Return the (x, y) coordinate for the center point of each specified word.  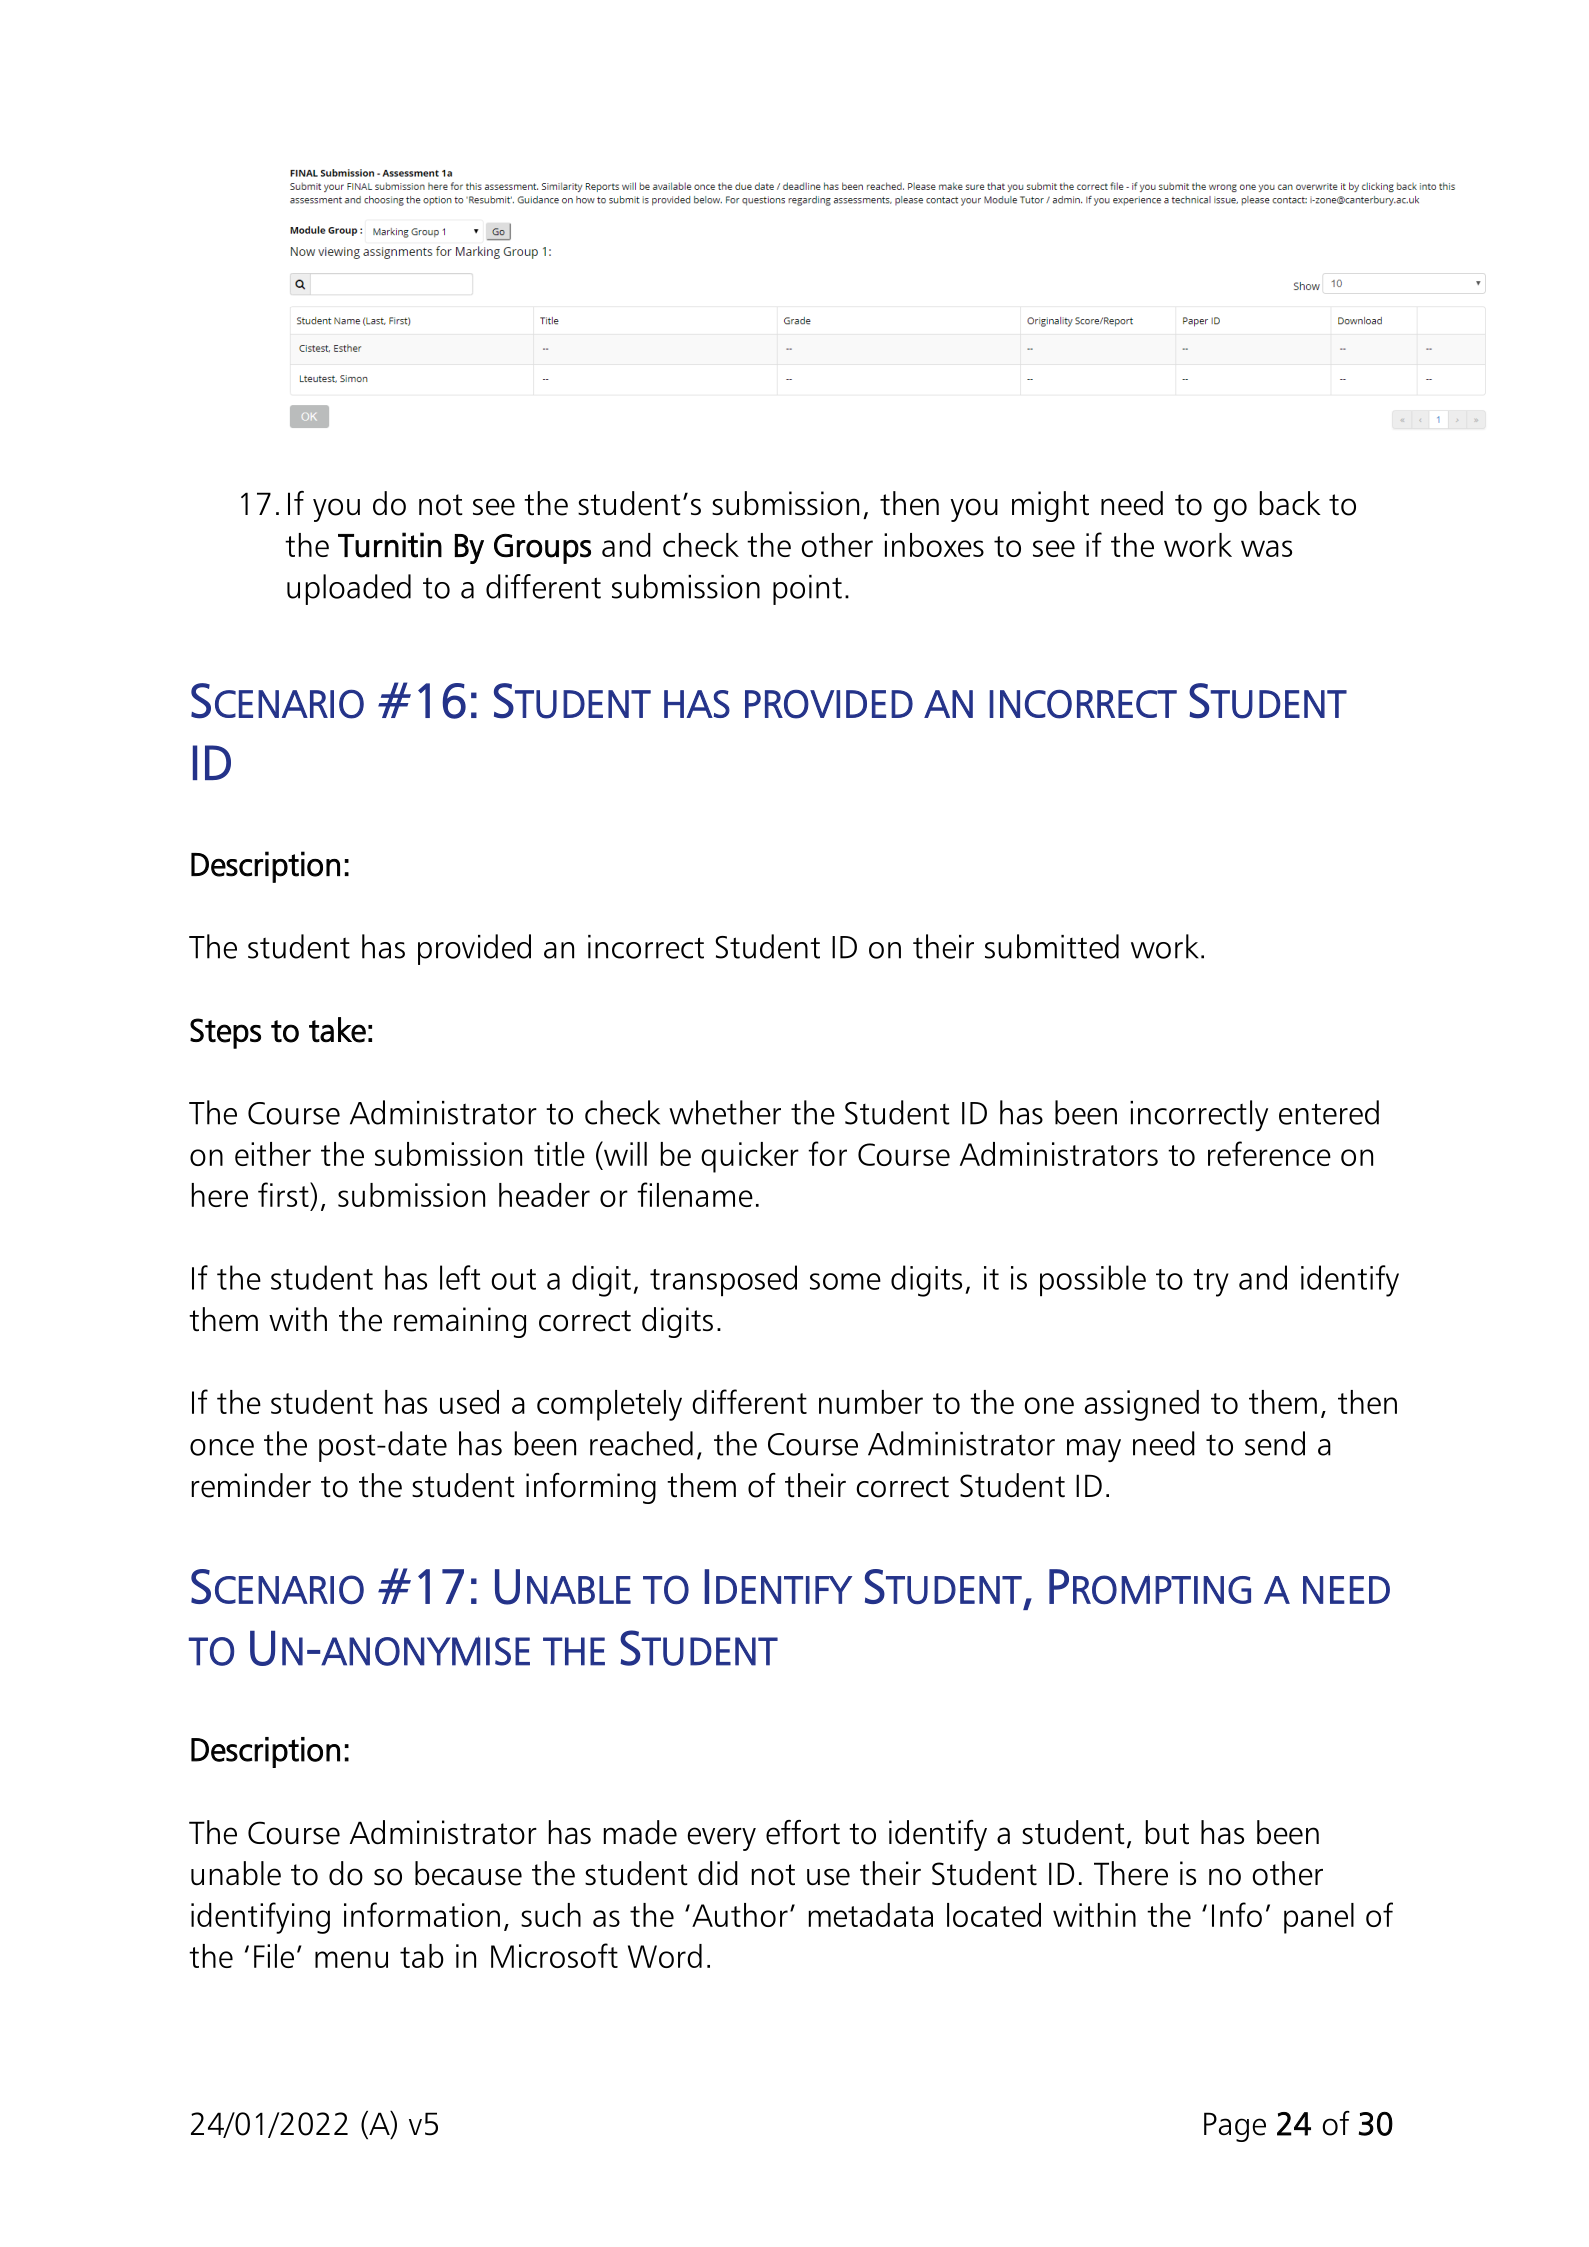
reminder (251, 1485)
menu (351, 1959)
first (284, 1194)
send (1275, 1443)
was (1266, 548)
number (871, 1402)
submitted (1052, 946)
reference (1269, 1153)
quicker (750, 1157)
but (1167, 1832)
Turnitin (390, 545)
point (807, 590)
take (337, 1030)
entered (1329, 1112)
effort (803, 1832)
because (468, 1873)
